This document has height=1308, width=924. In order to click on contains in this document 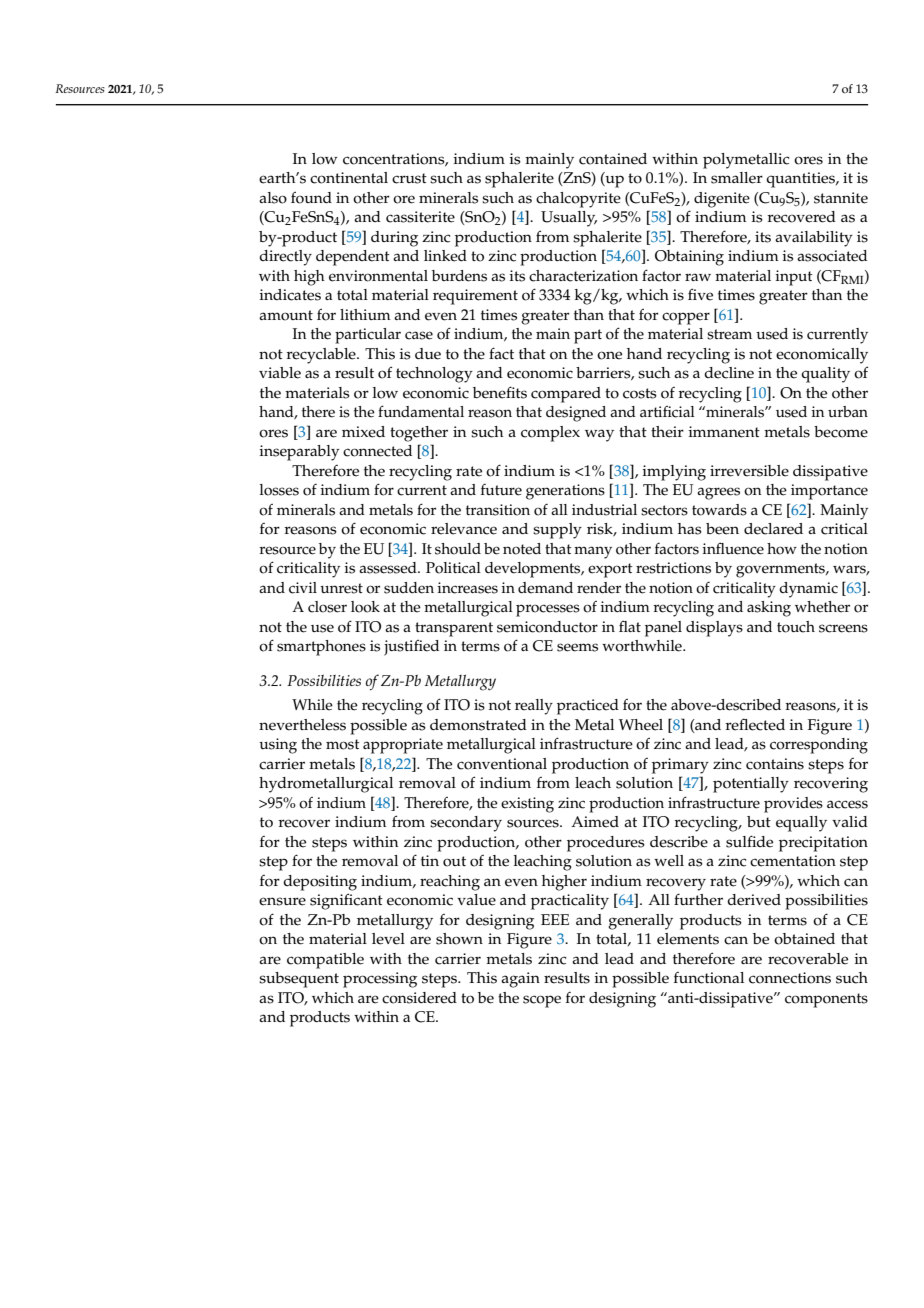, I will do `click(775, 764)`.
